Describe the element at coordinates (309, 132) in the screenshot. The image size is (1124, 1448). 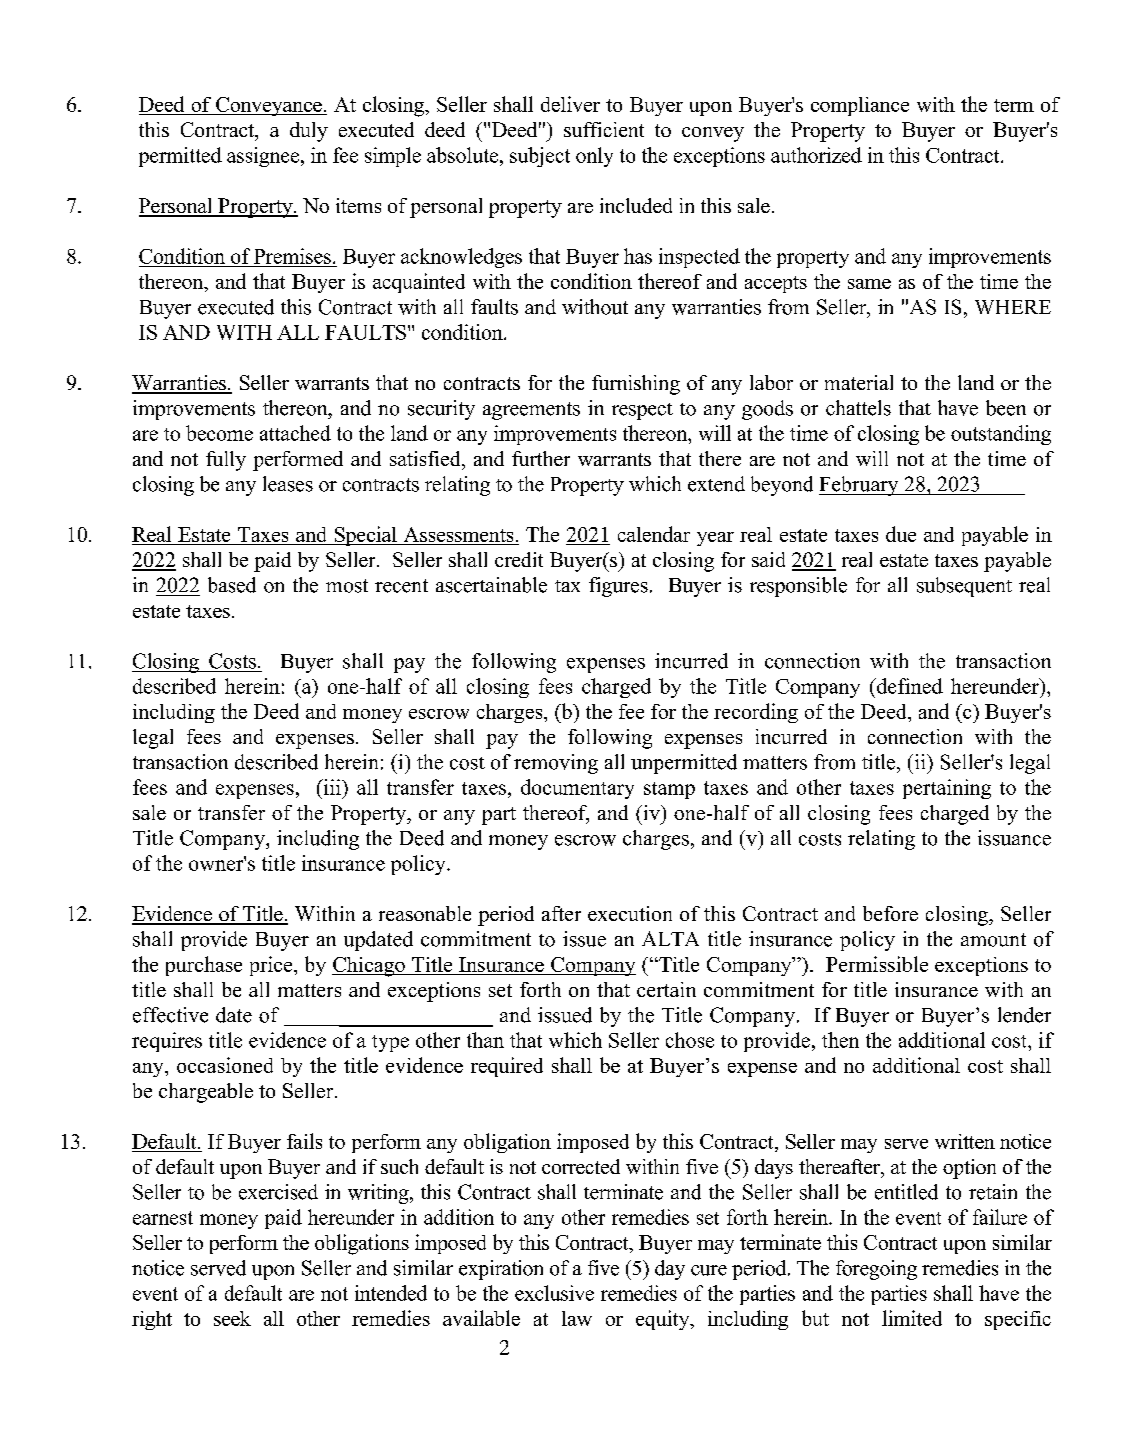
I see `duly` at that location.
